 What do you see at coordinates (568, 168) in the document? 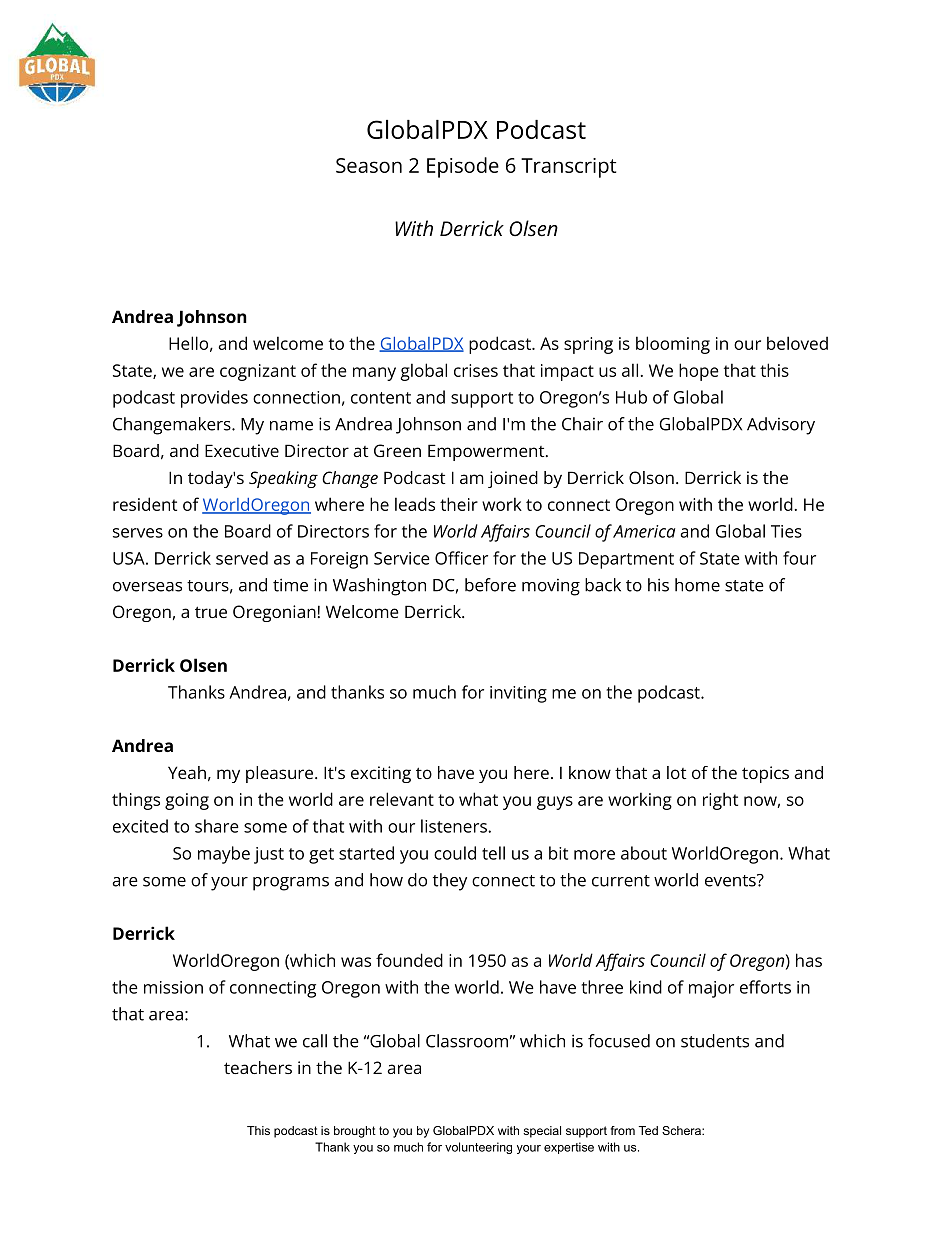
I see `Transcript` at bounding box center [568, 168].
